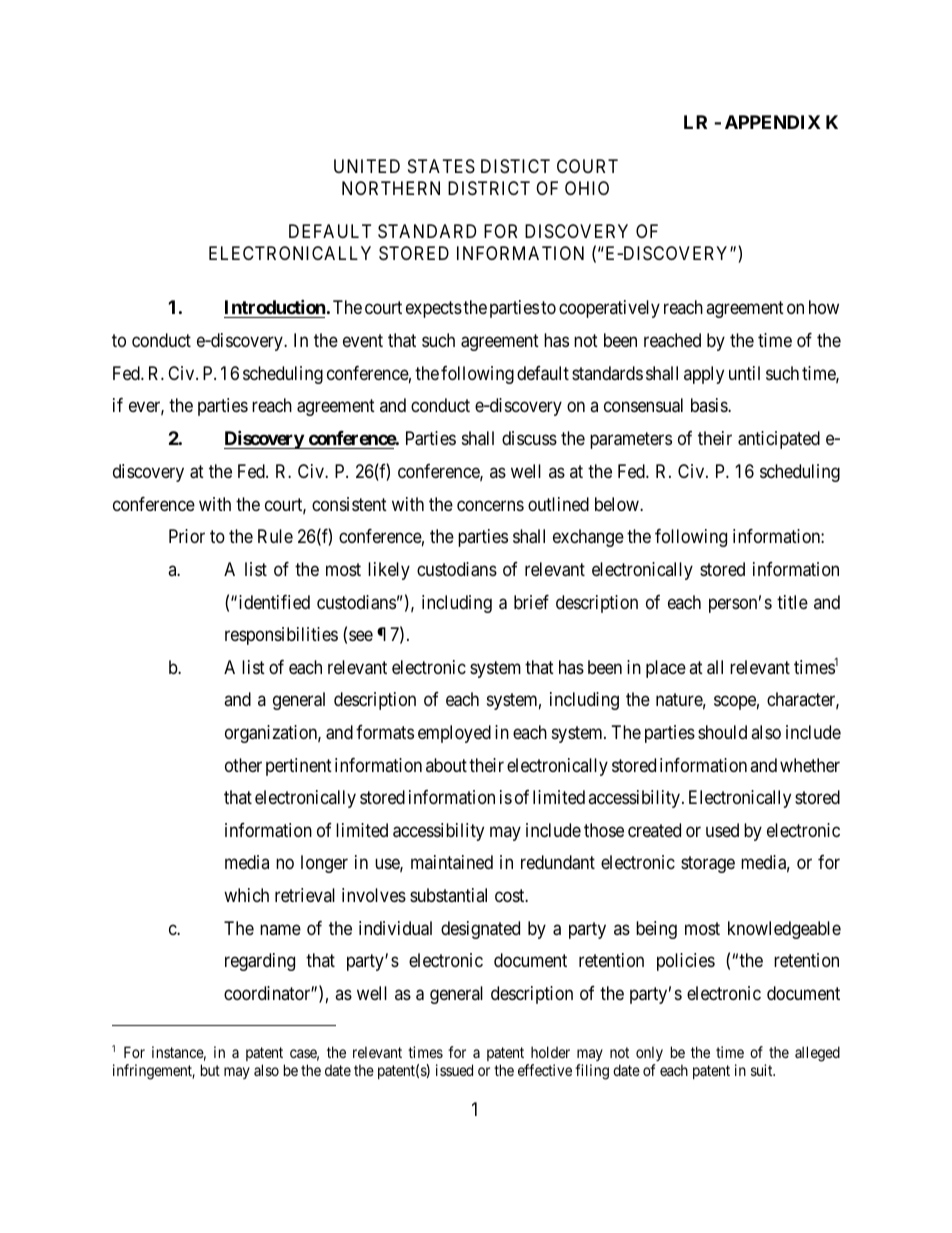 This screenshot has height=1233, width=952. I want to click on other, so click(243, 765).
